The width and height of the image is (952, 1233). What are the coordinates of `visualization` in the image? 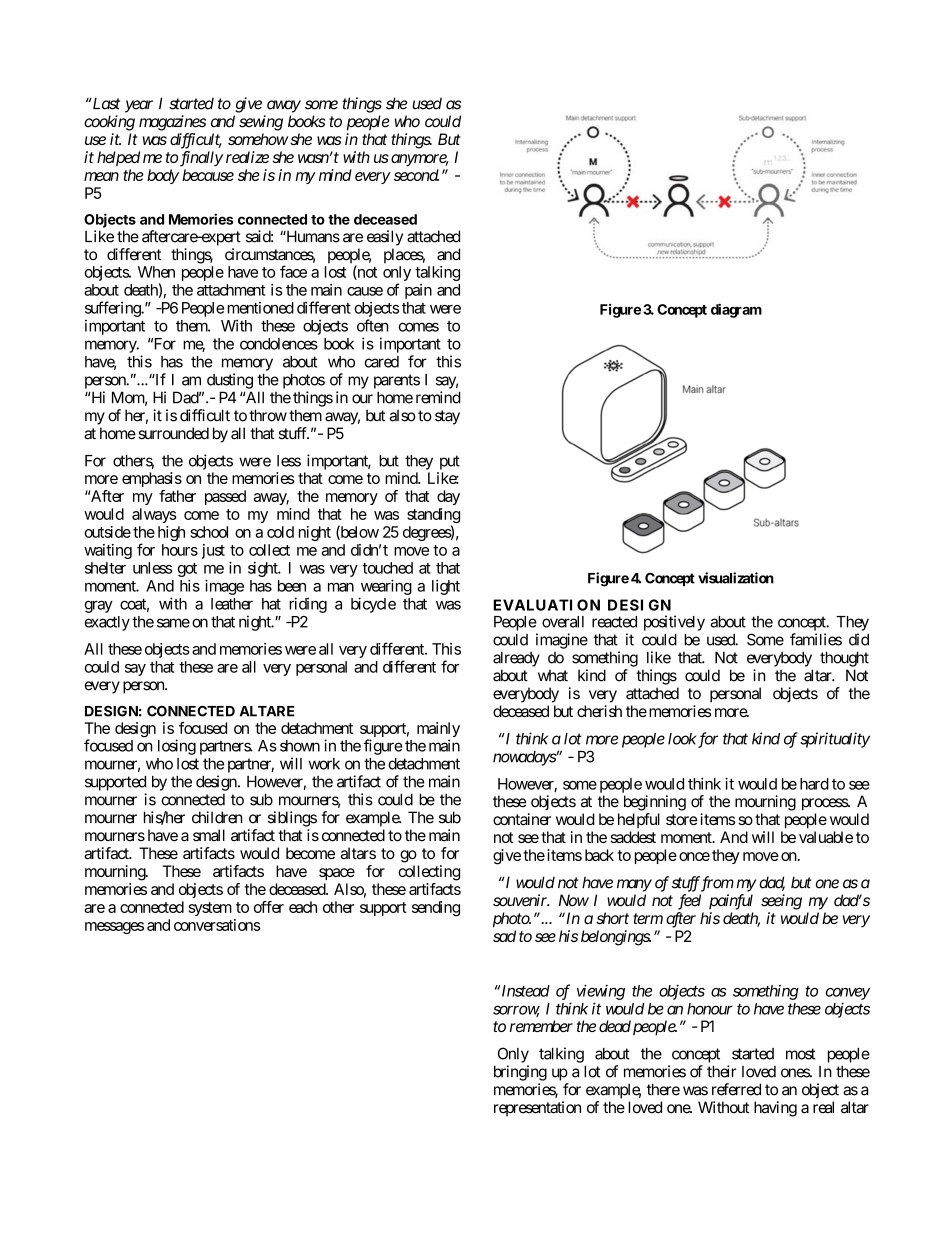 It's located at (736, 578).
